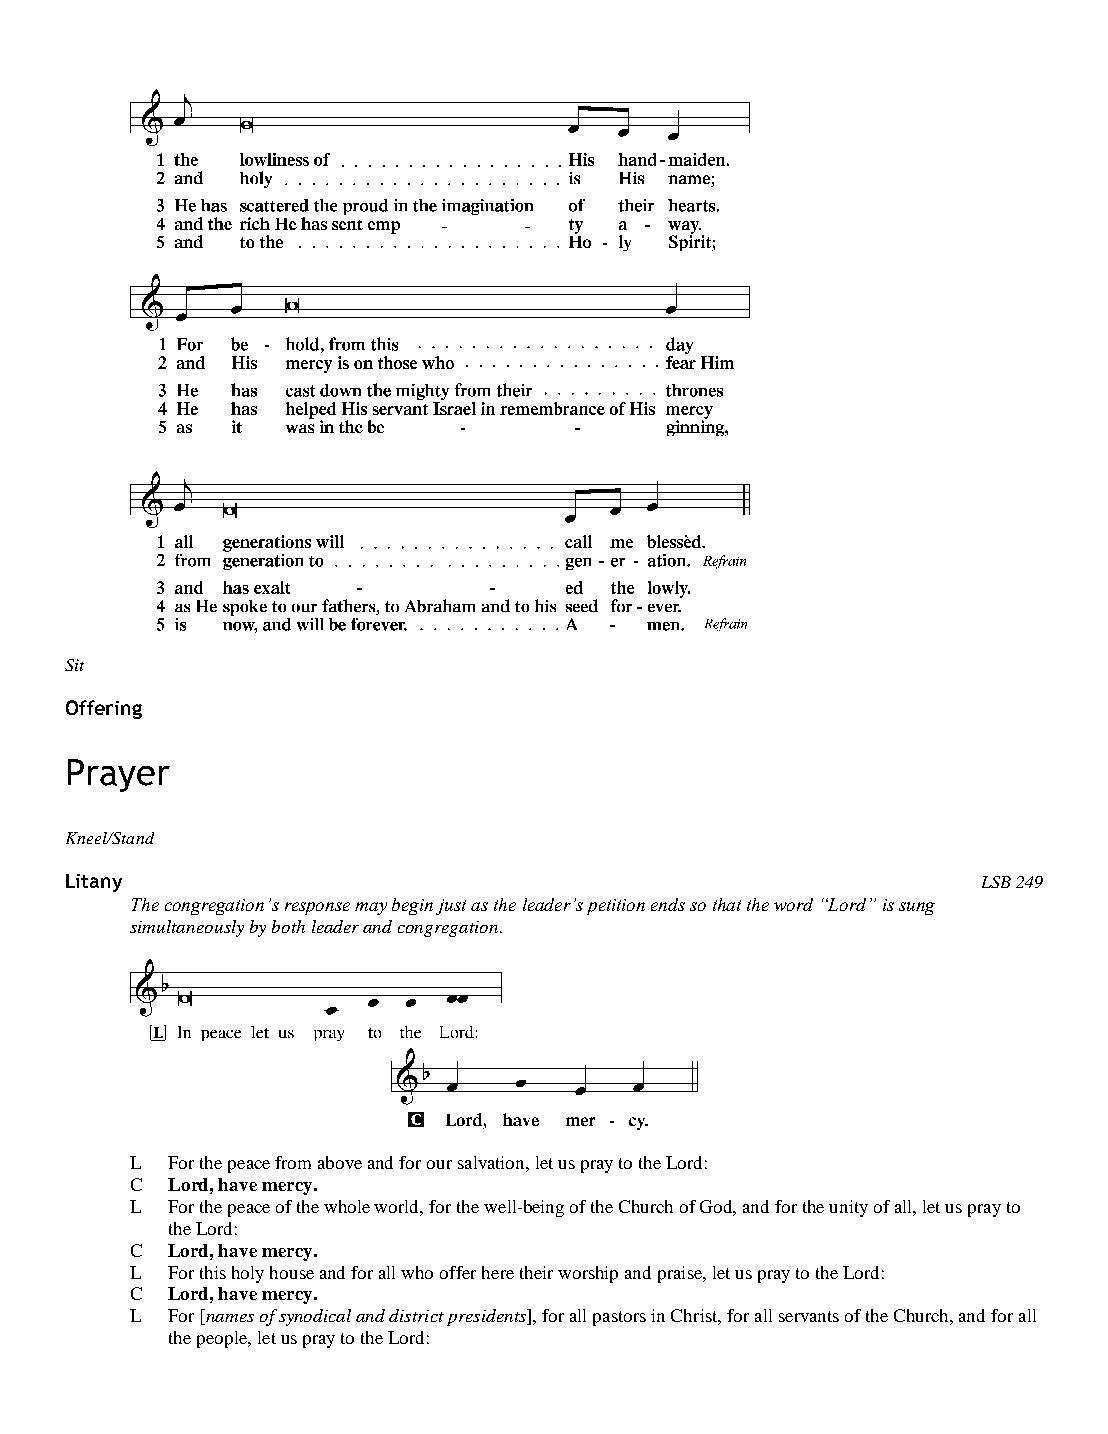  Describe the element at coordinates (439, 1164) in the image. I see `our` at that location.
